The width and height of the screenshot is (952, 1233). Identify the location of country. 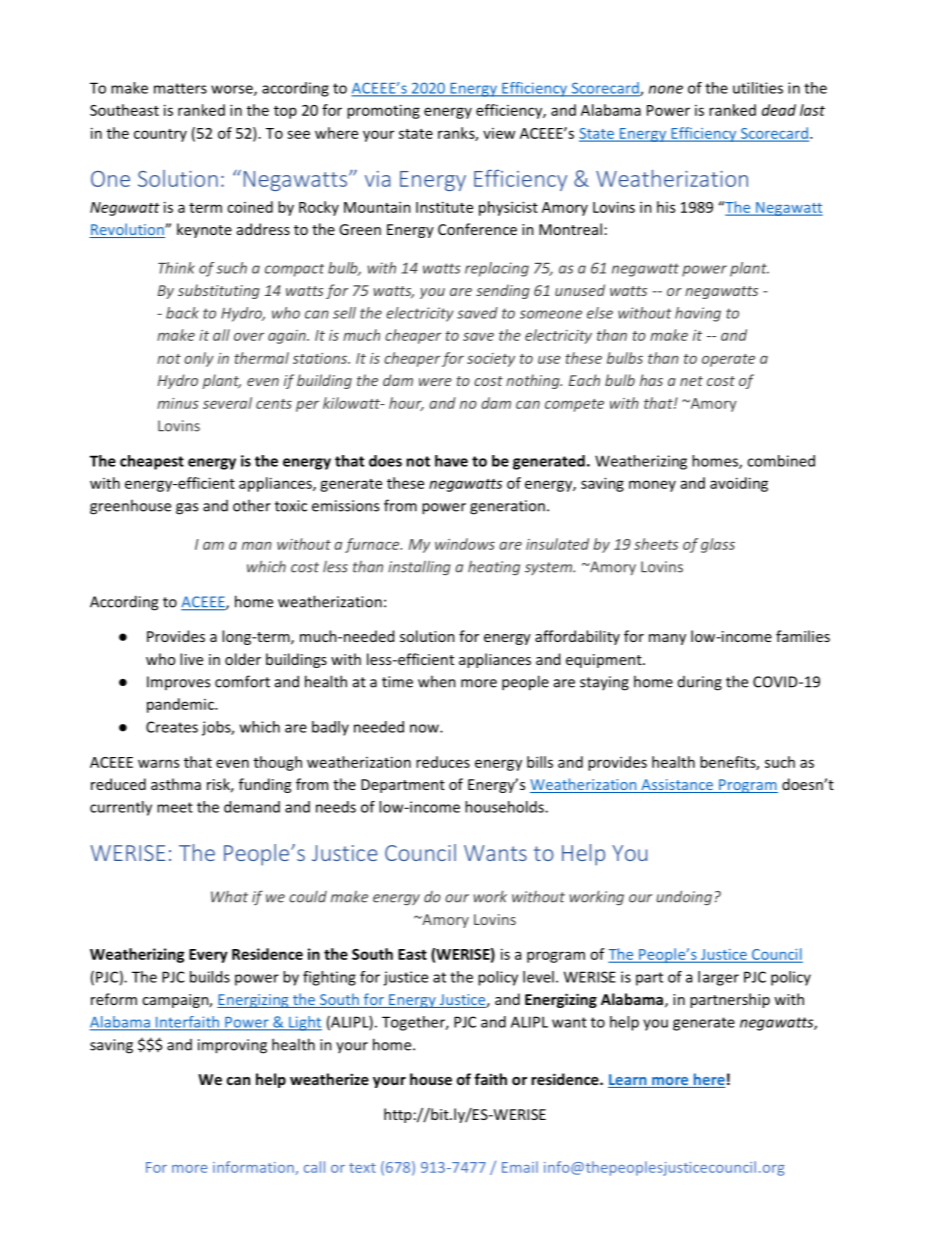
(160, 135).
